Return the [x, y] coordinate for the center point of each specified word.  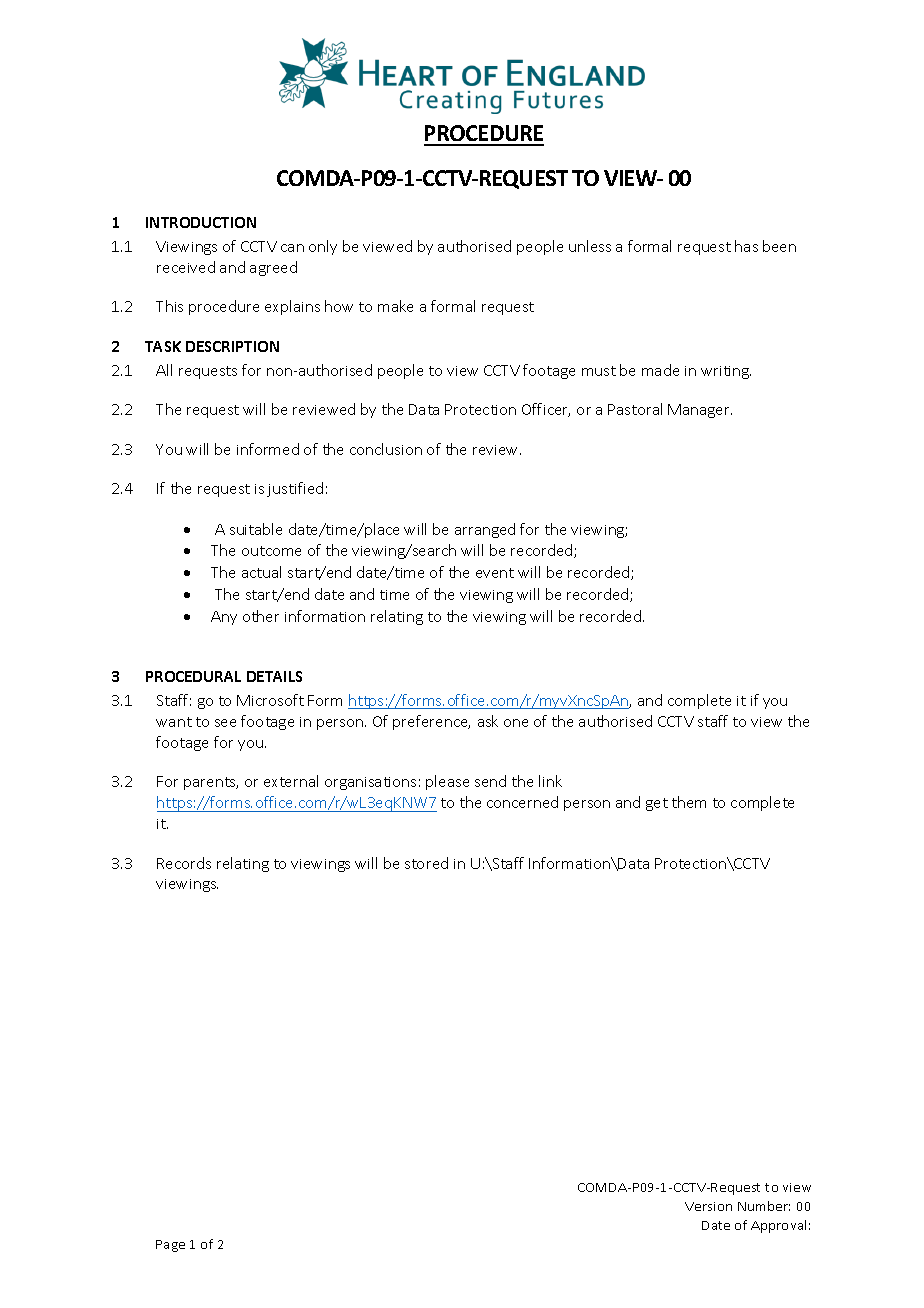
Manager [700, 411]
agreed [273, 268]
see [225, 723]
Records [184, 863]
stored [426, 863]
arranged [485, 530]
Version [708, 1206]
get [657, 804]
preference [431, 722]
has [746, 246]
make [395, 306]
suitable [256, 529]
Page [170, 1246]
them [689, 802]
